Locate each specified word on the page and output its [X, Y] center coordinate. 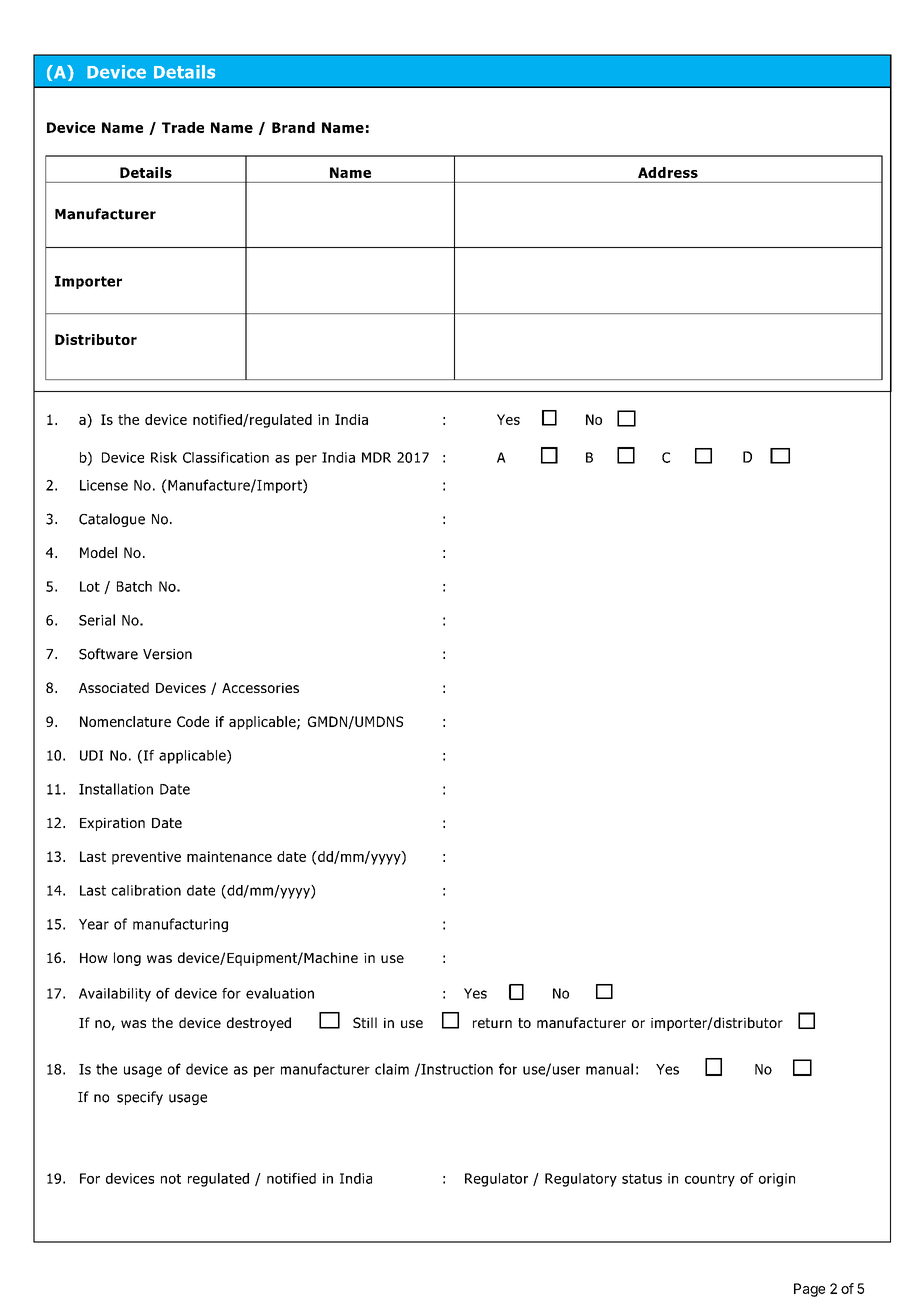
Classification [226, 457]
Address [668, 172]
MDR [376, 457]
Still [365, 1022]
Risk [164, 457]
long [127, 959]
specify [140, 1098]
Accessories [260, 688]
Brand [293, 127]
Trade [183, 127]
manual [609, 1069]
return [492, 1023]
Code [193, 721]
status [642, 1179]
